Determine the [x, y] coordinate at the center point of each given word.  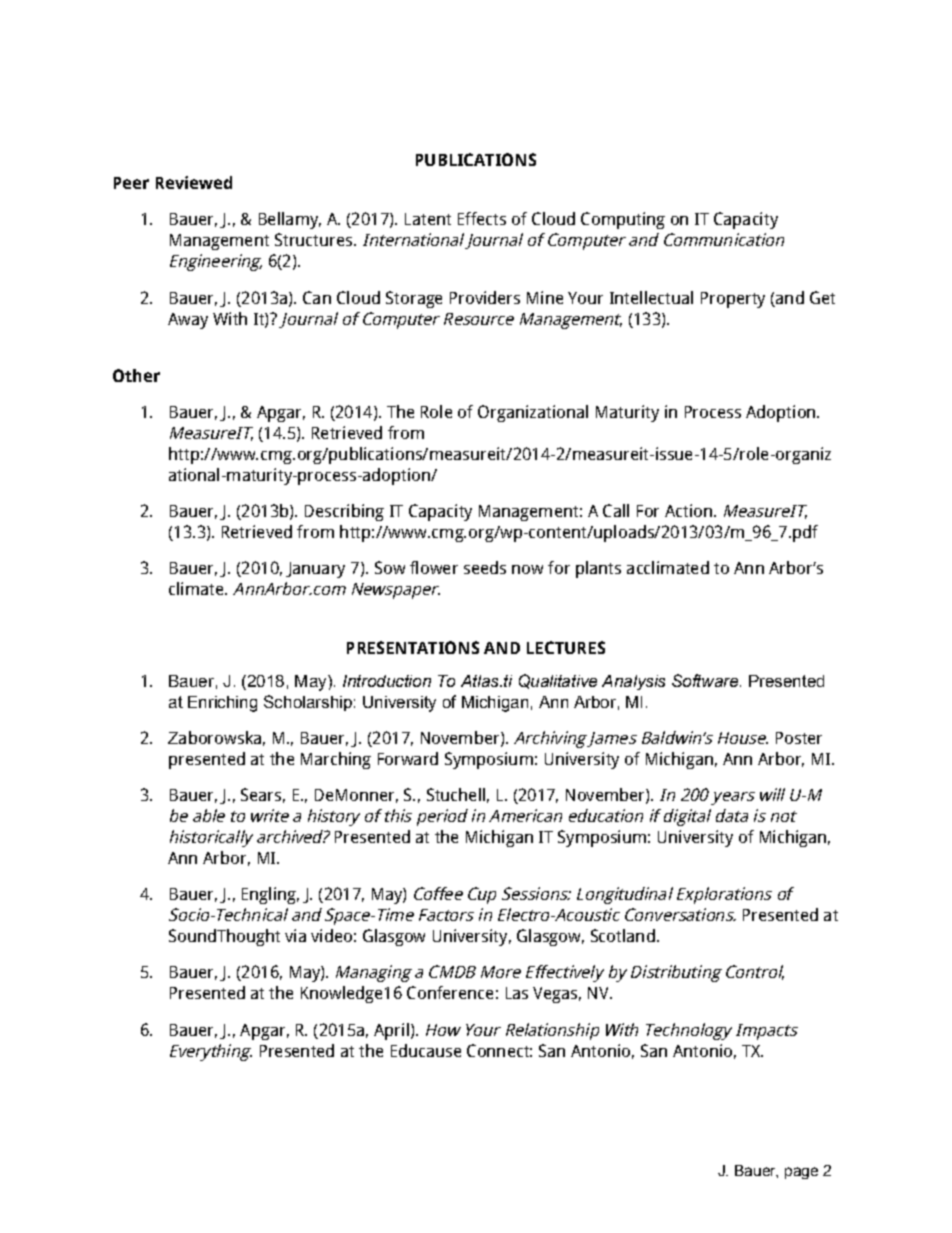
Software [705, 680]
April [391, 1031]
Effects [482, 218]
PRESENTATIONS [413, 647]
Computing [623, 220]
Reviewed [194, 182]
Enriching [222, 704]
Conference [450, 992]
